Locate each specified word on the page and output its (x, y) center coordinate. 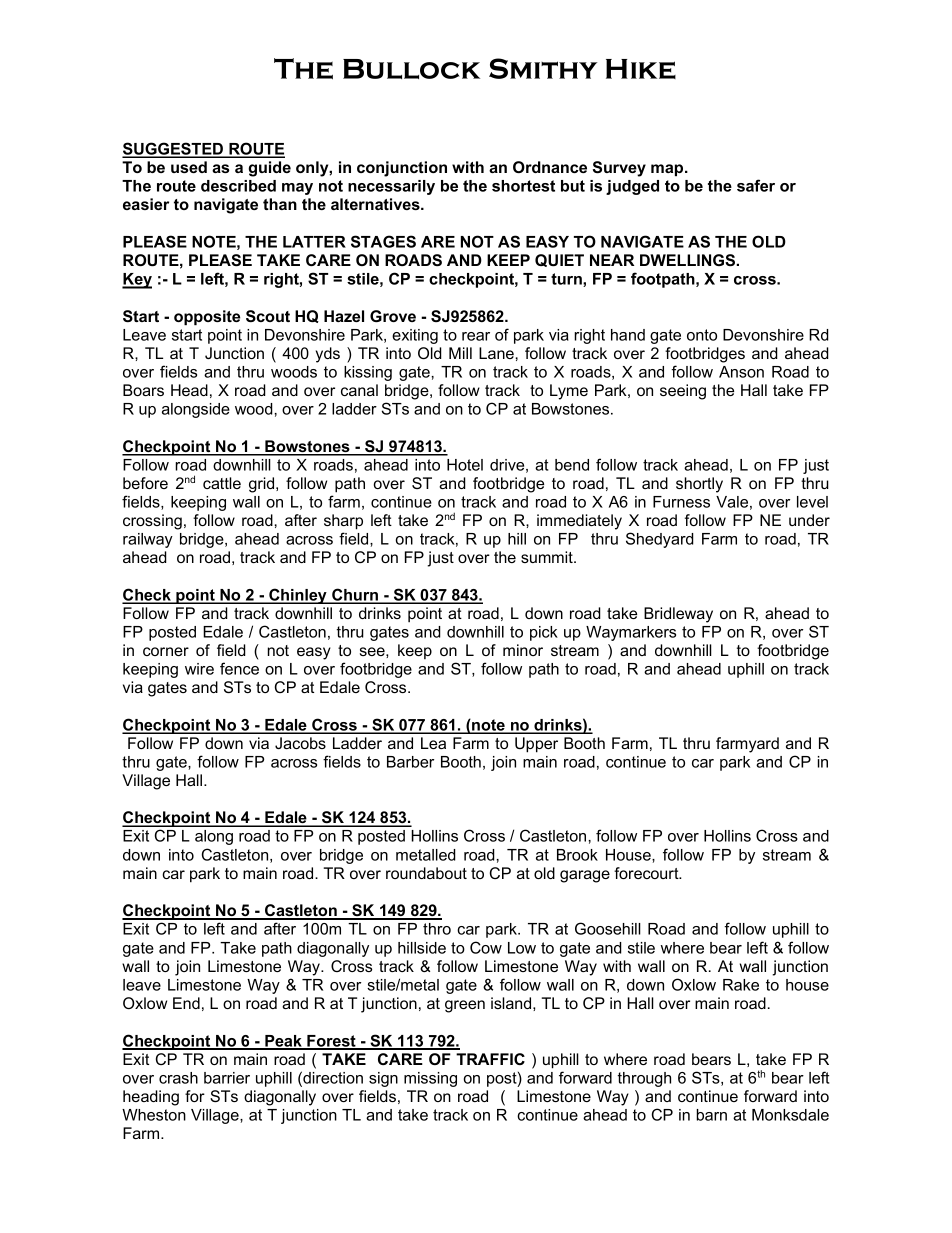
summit (548, 557)
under (809, 520)
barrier (227, 1078)
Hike (641, 69)
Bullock (411, 69)
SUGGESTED (173, 149)
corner (166, 651)
